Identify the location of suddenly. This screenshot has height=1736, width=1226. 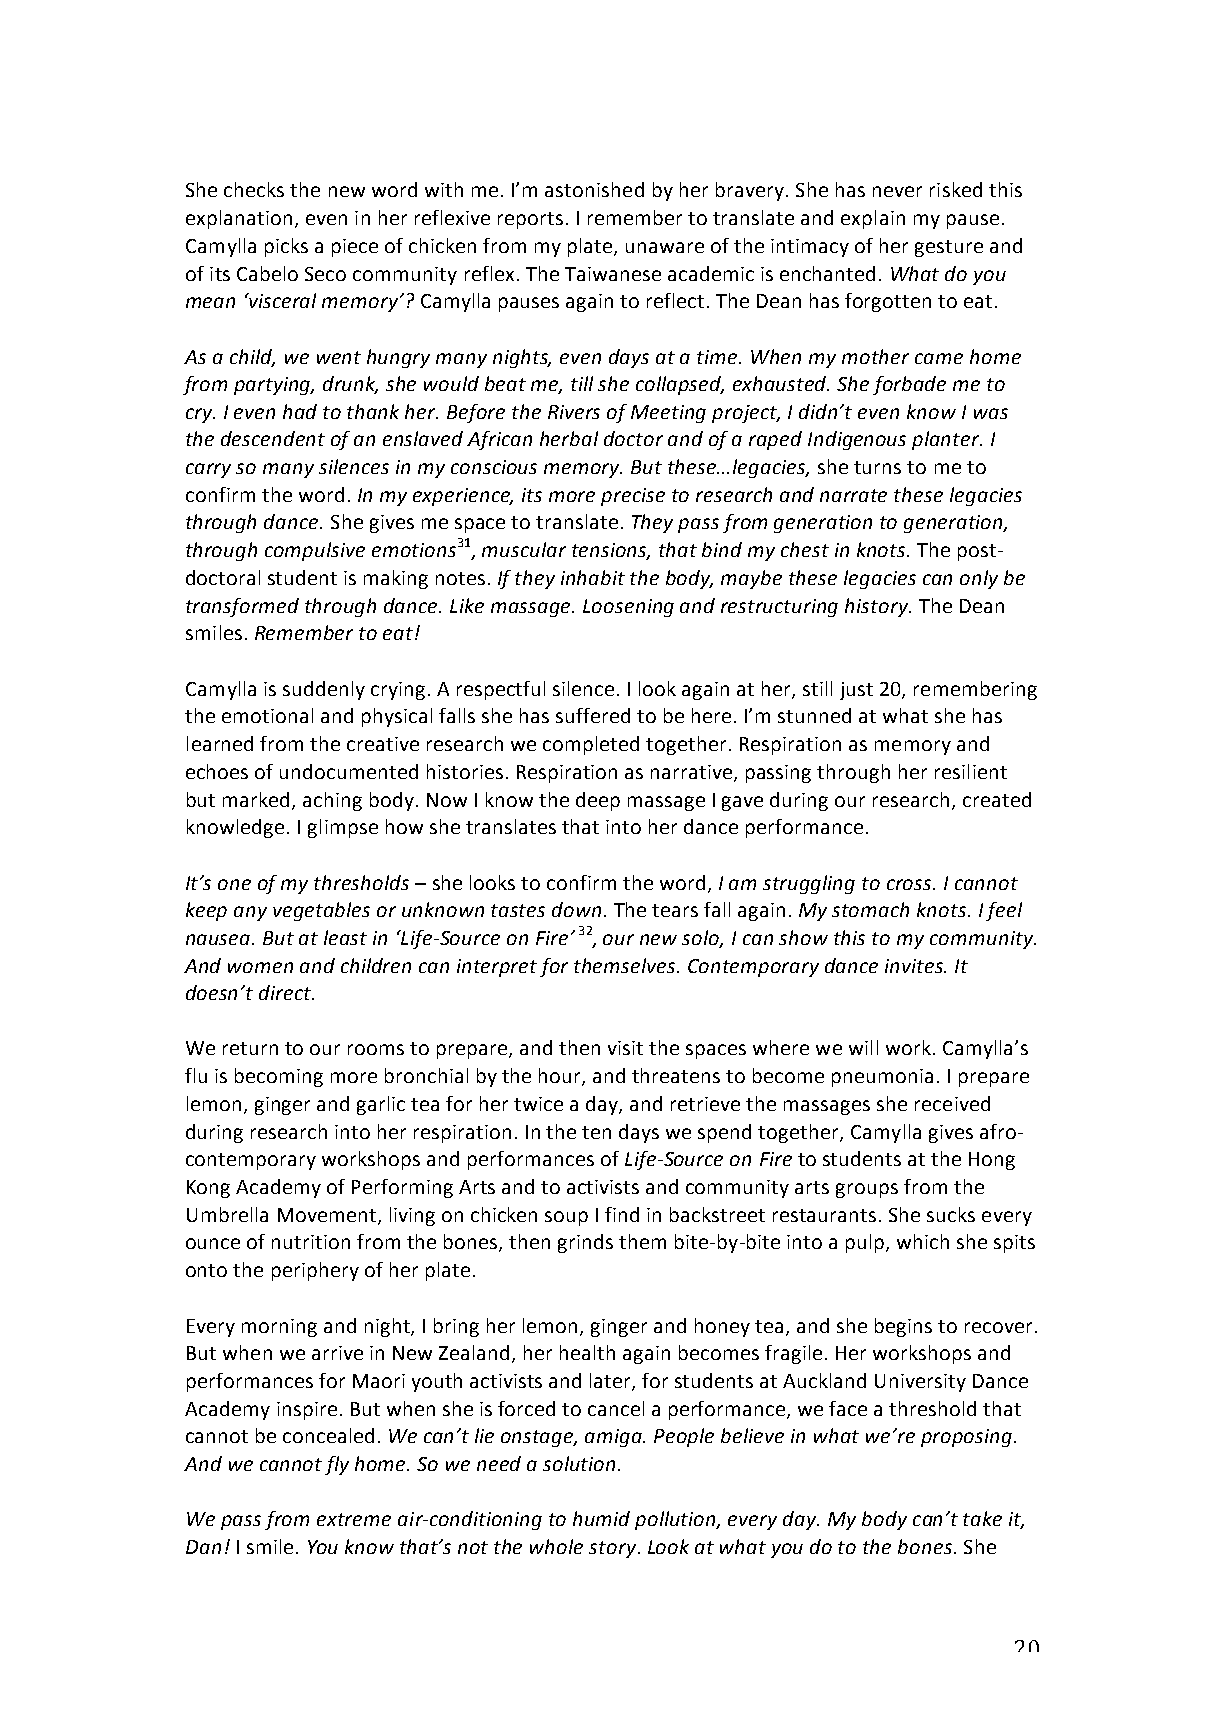
(324, 690).
